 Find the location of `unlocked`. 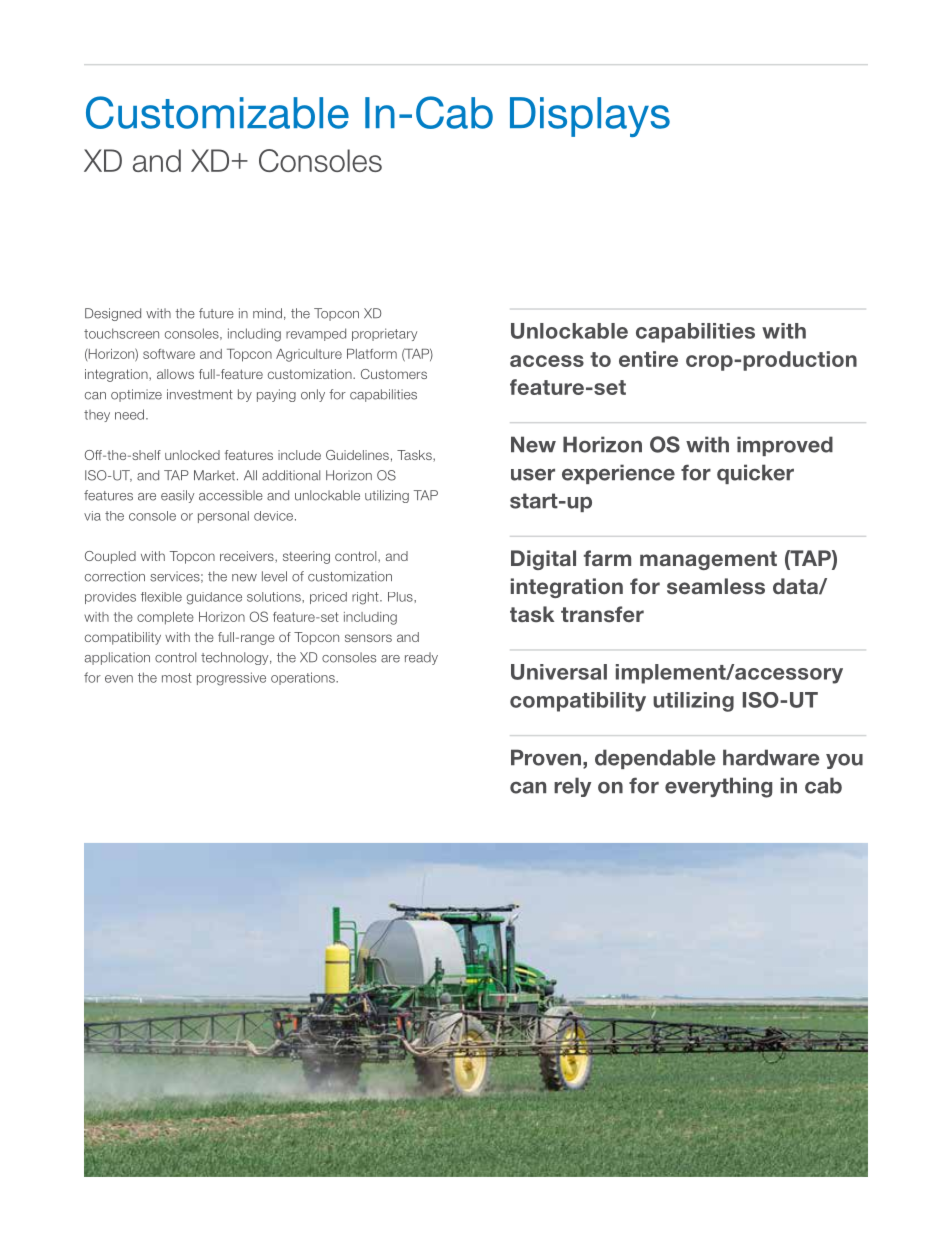

unlocked is located at coordinates (192, 455).
